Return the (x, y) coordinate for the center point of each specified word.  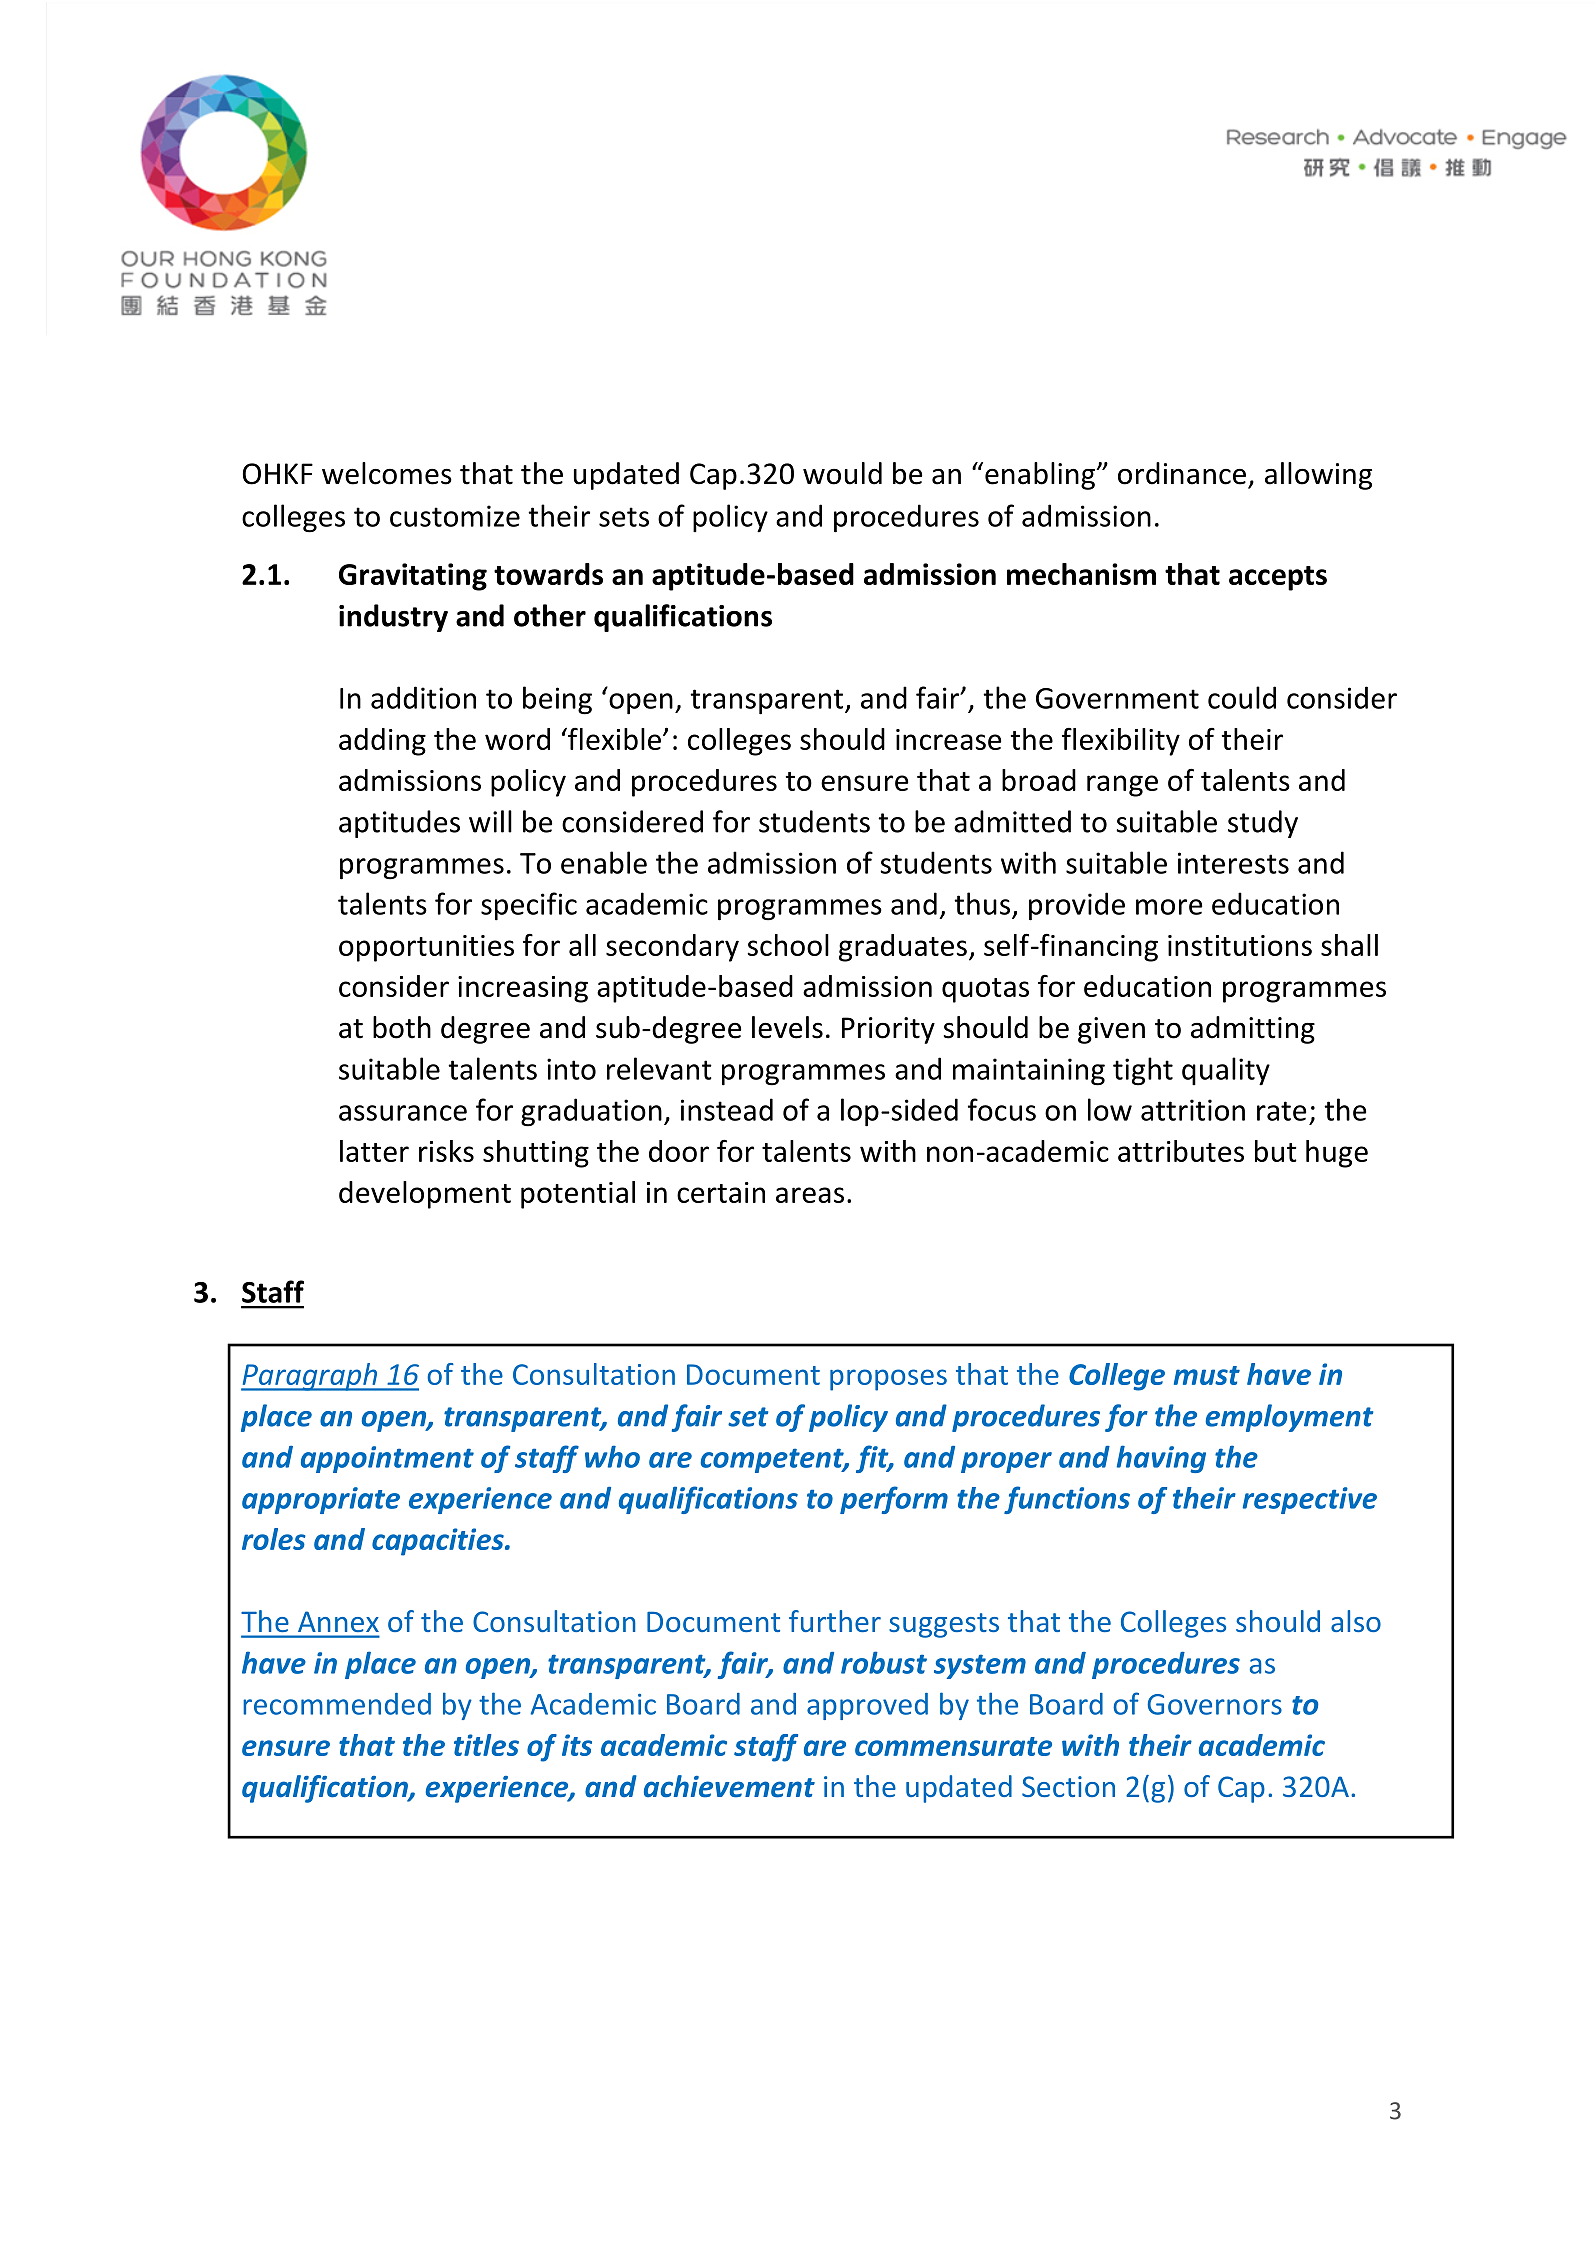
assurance (403, 1113)
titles (486, 1745)
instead (727, 1109)
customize (455, 516)
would (842, 473)
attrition (1193, 1110)
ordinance (1182, 473)
